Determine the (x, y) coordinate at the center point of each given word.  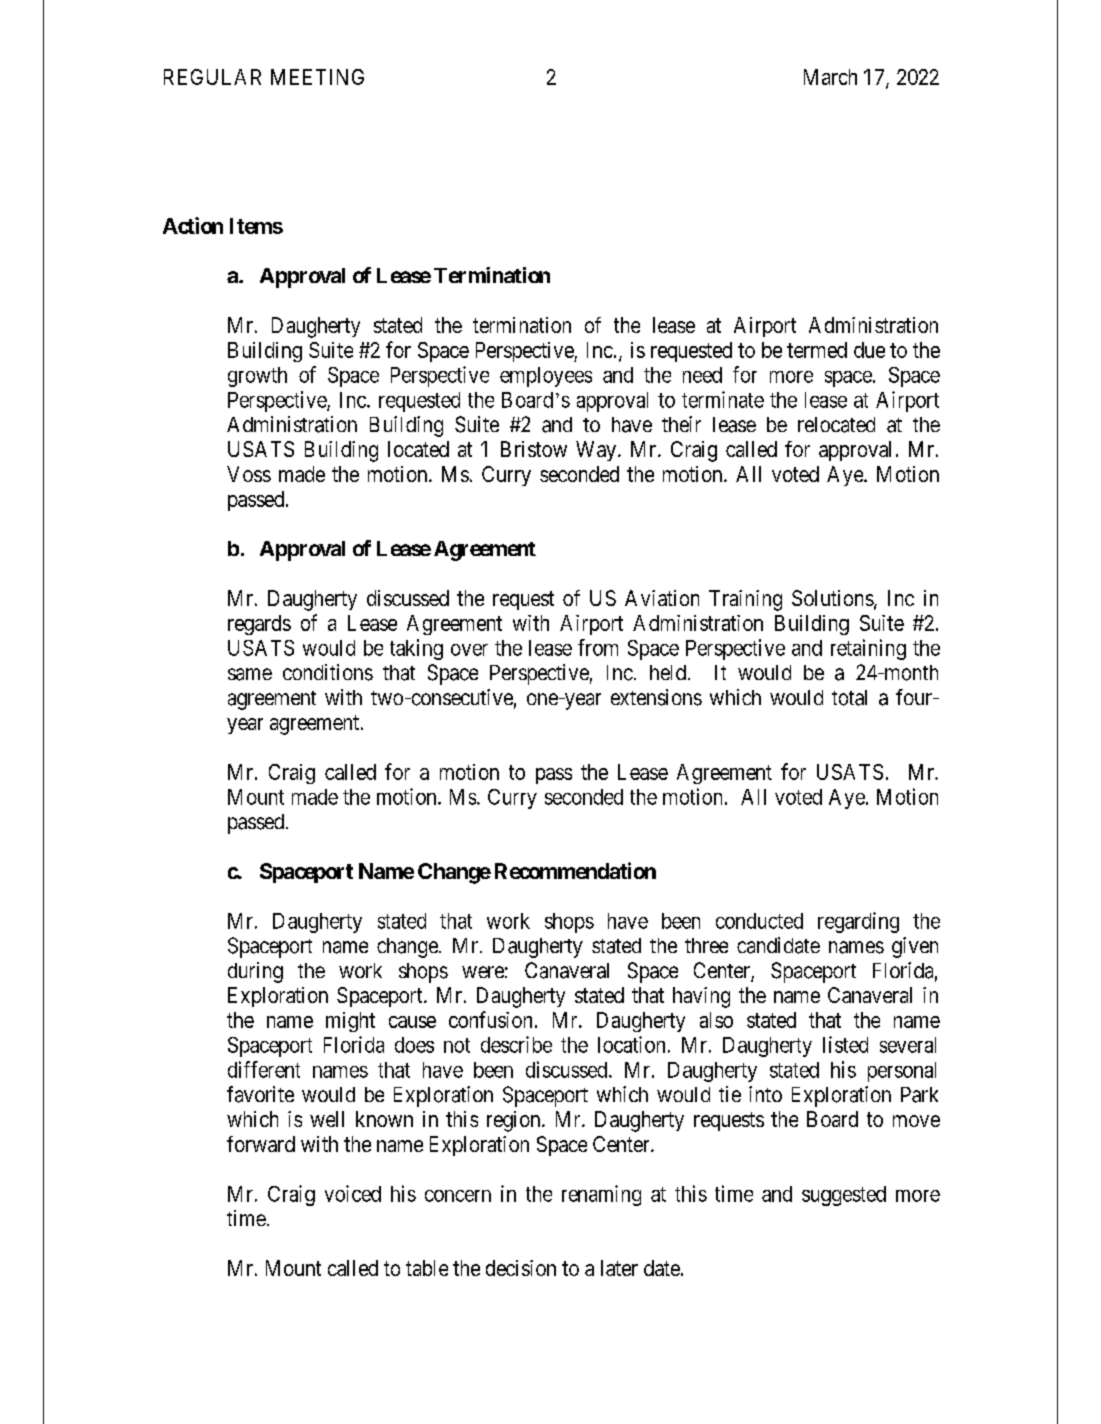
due (869, 350)
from (598, 647)
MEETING (317, 77)
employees (546, 377)
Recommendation (575, 870)
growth (257, 377)
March (830, 77)
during (255, 972)
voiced (353, 1193)
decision (521, 1268)
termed (817, 350)
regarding (858, 922)
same (250, 674)
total (849, 698)
